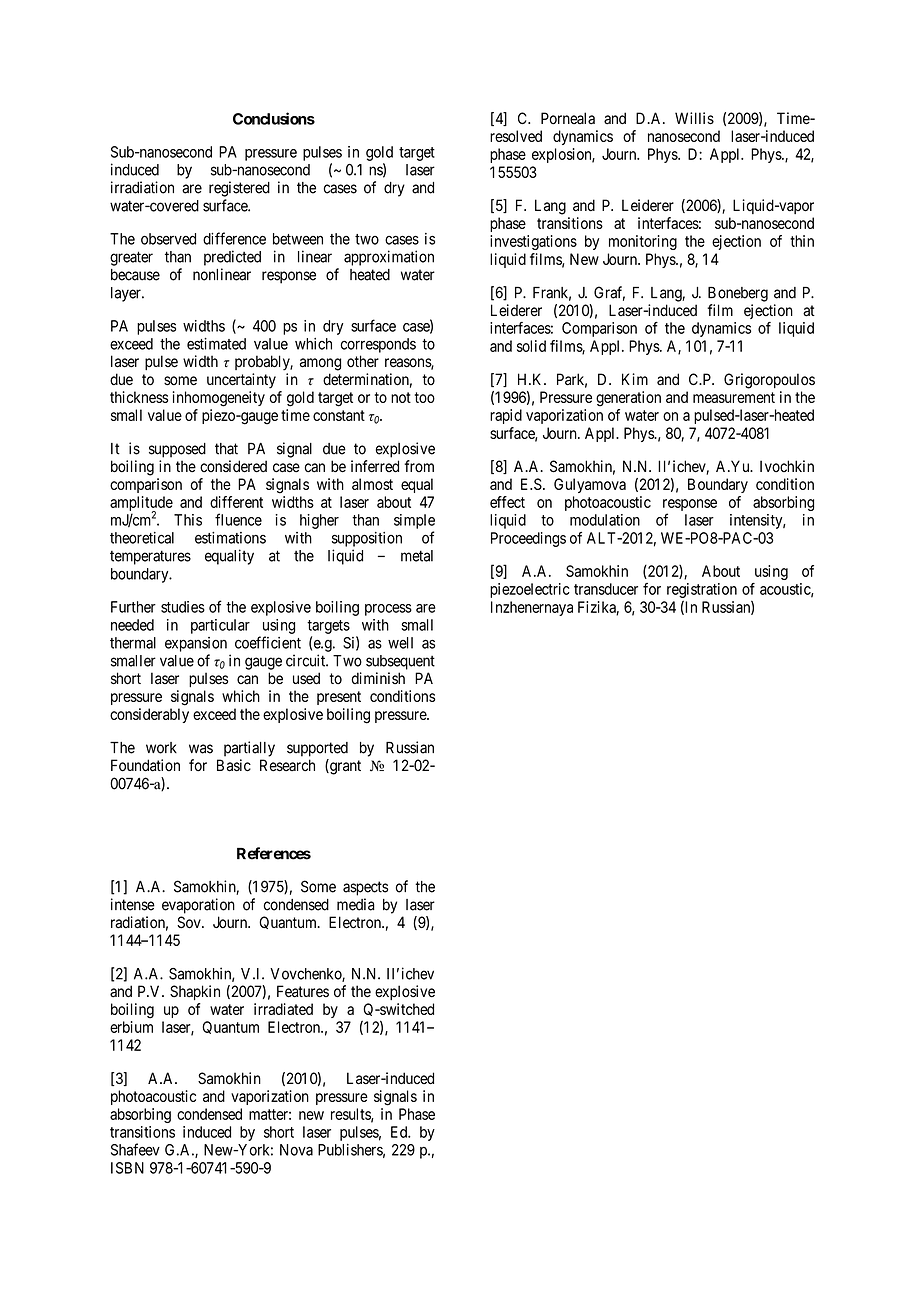 This screenshot has width=924, height=1308. I want to click on expansion, so click(196, 644).
